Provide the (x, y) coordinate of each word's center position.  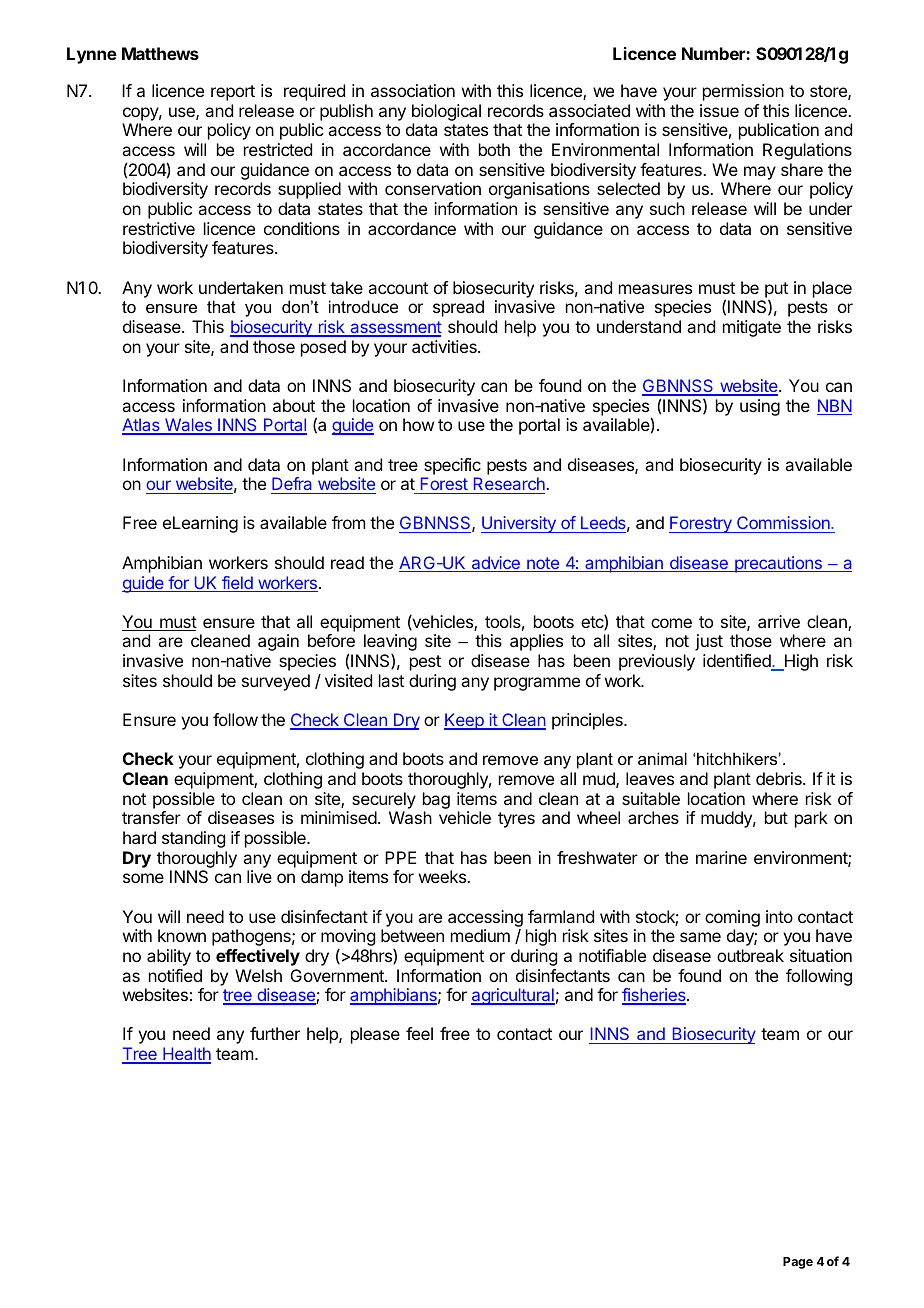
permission (743, 92)
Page (798, 1263)
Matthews (160, 53)
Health (186, 1055)
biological (446, 112)
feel (419, 1033)
